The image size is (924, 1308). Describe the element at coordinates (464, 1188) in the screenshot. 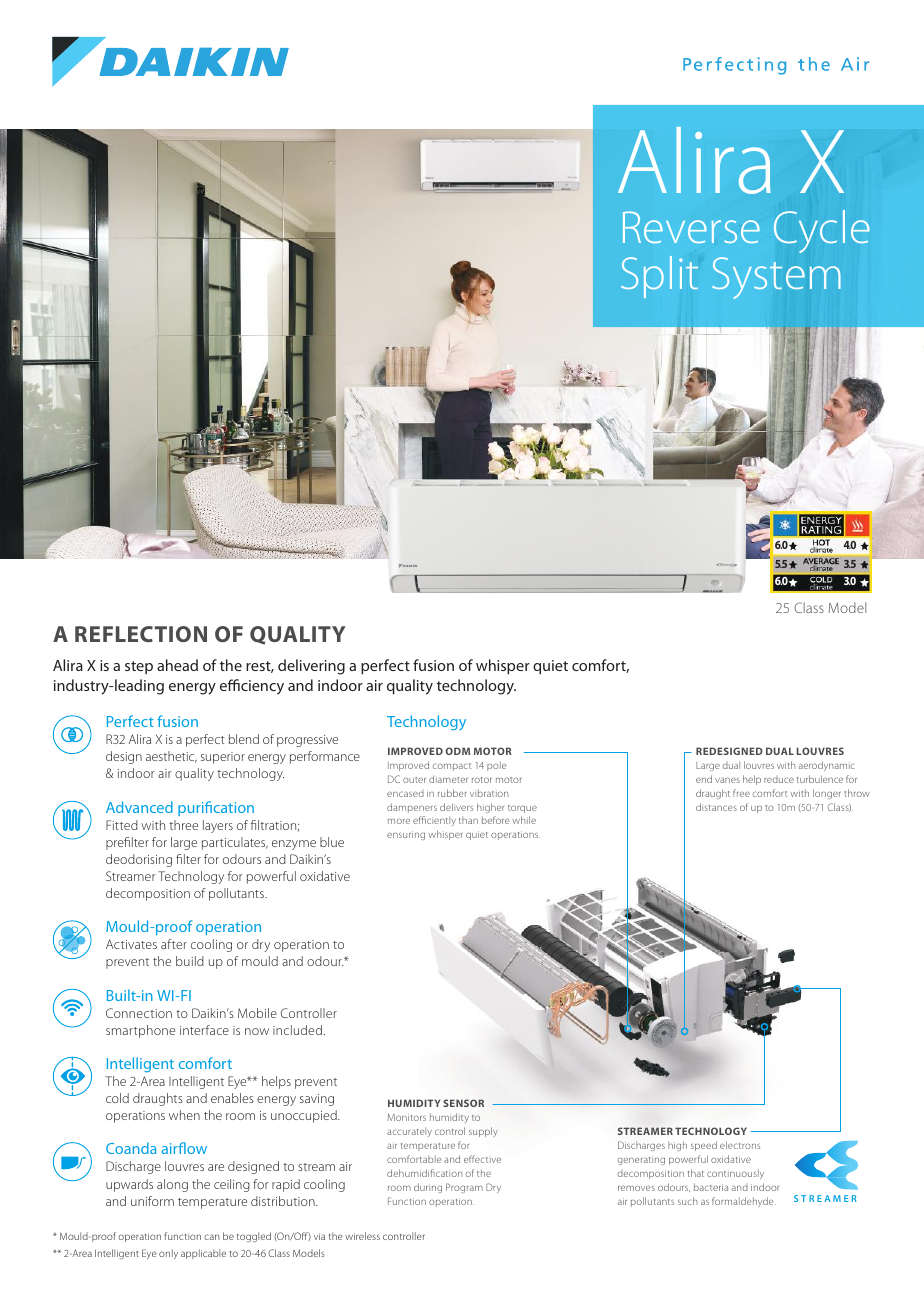

I see `Program` at that location.
